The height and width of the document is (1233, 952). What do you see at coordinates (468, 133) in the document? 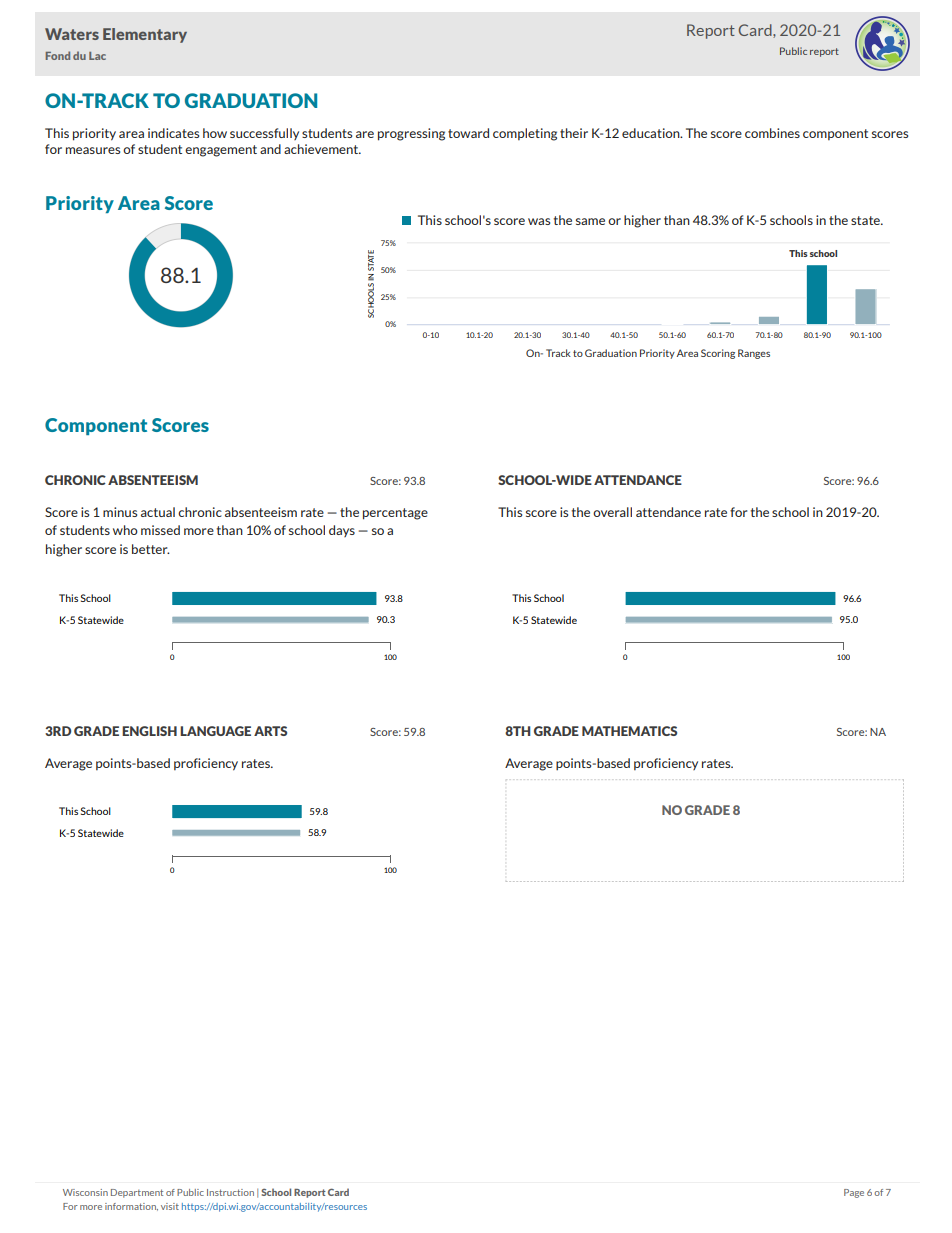
I see `toward` at bounding box center [468, 133].
